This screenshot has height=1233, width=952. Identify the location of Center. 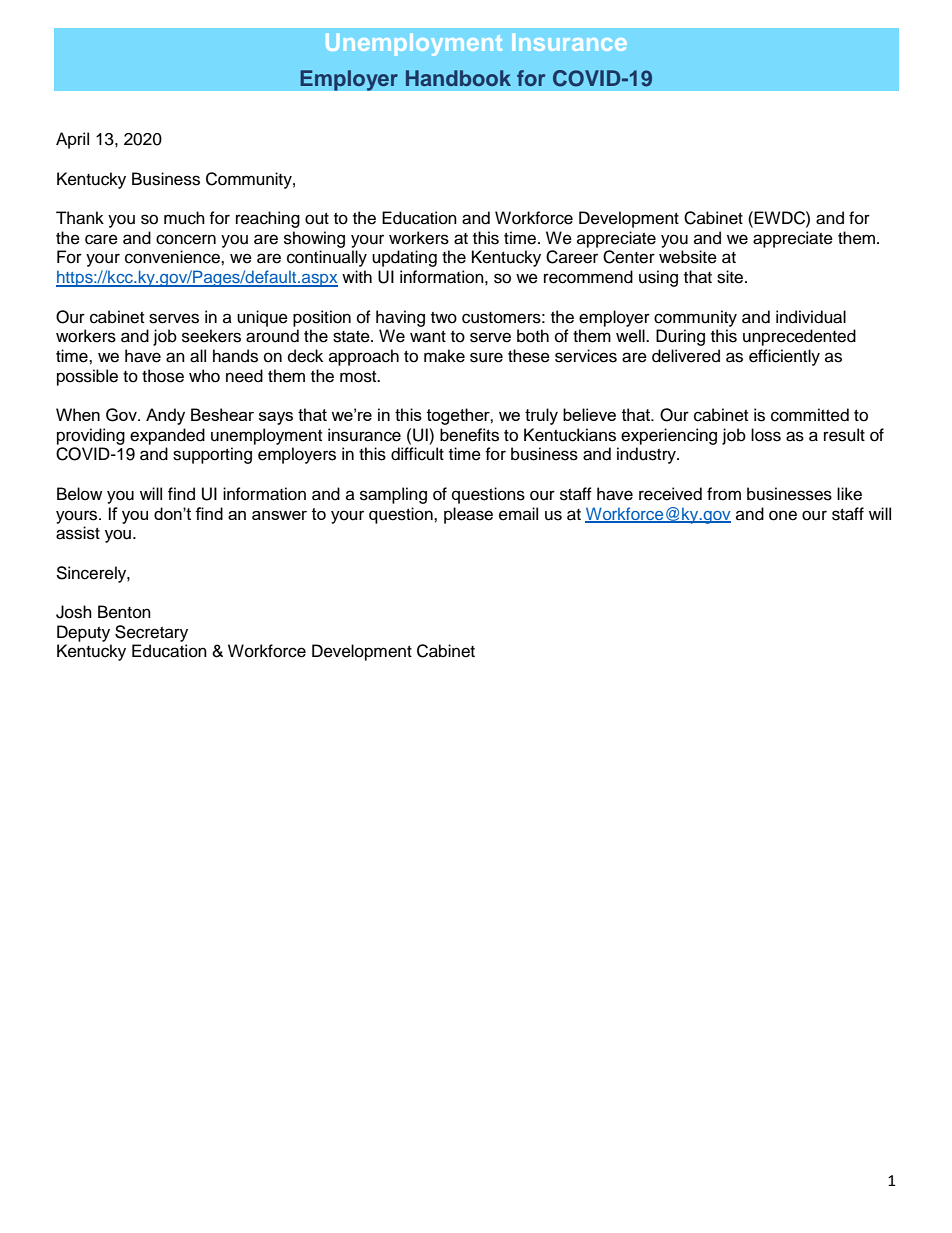
(629, 257).
